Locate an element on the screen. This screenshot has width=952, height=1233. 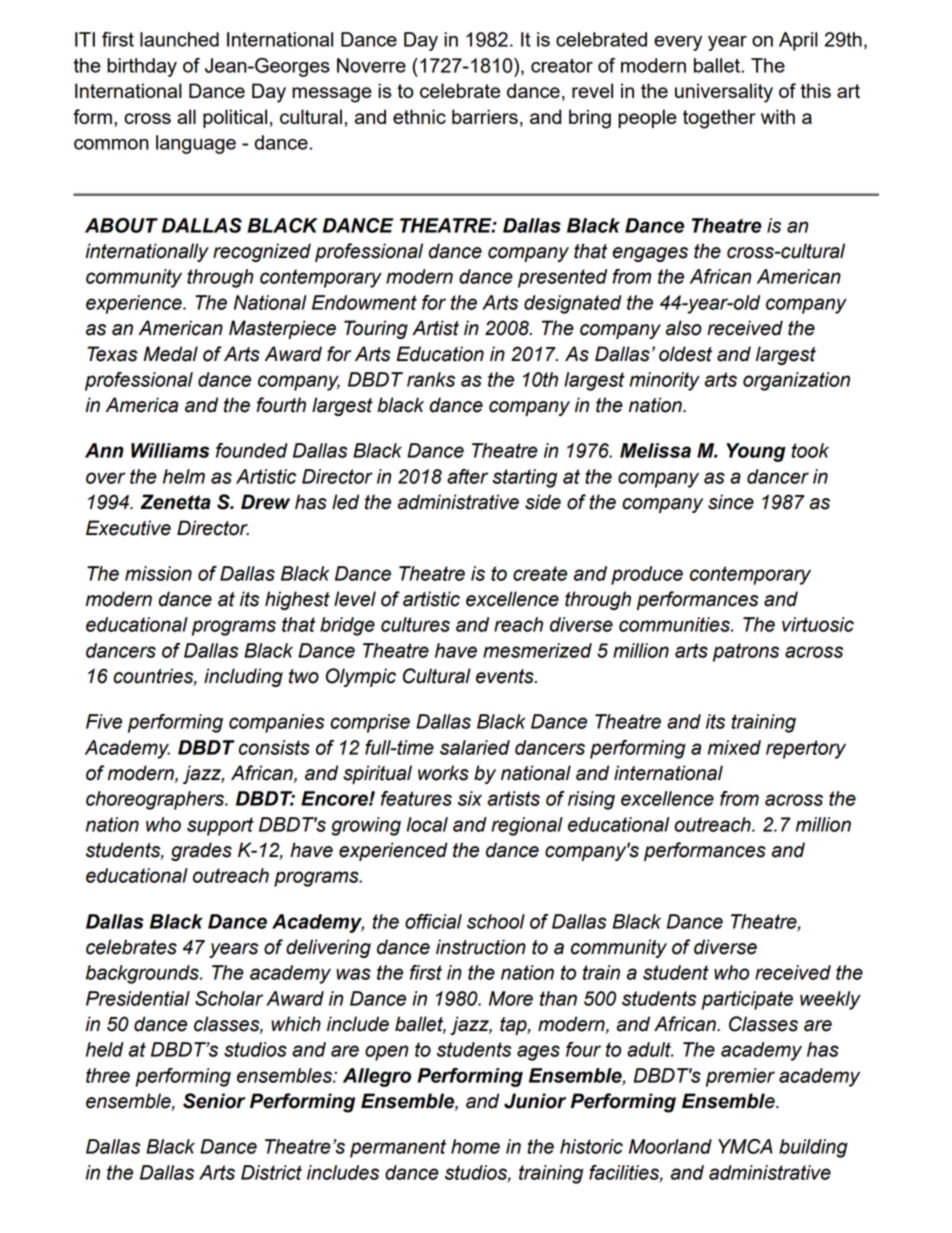
YMCA is located at coordinates (745, 1146).
